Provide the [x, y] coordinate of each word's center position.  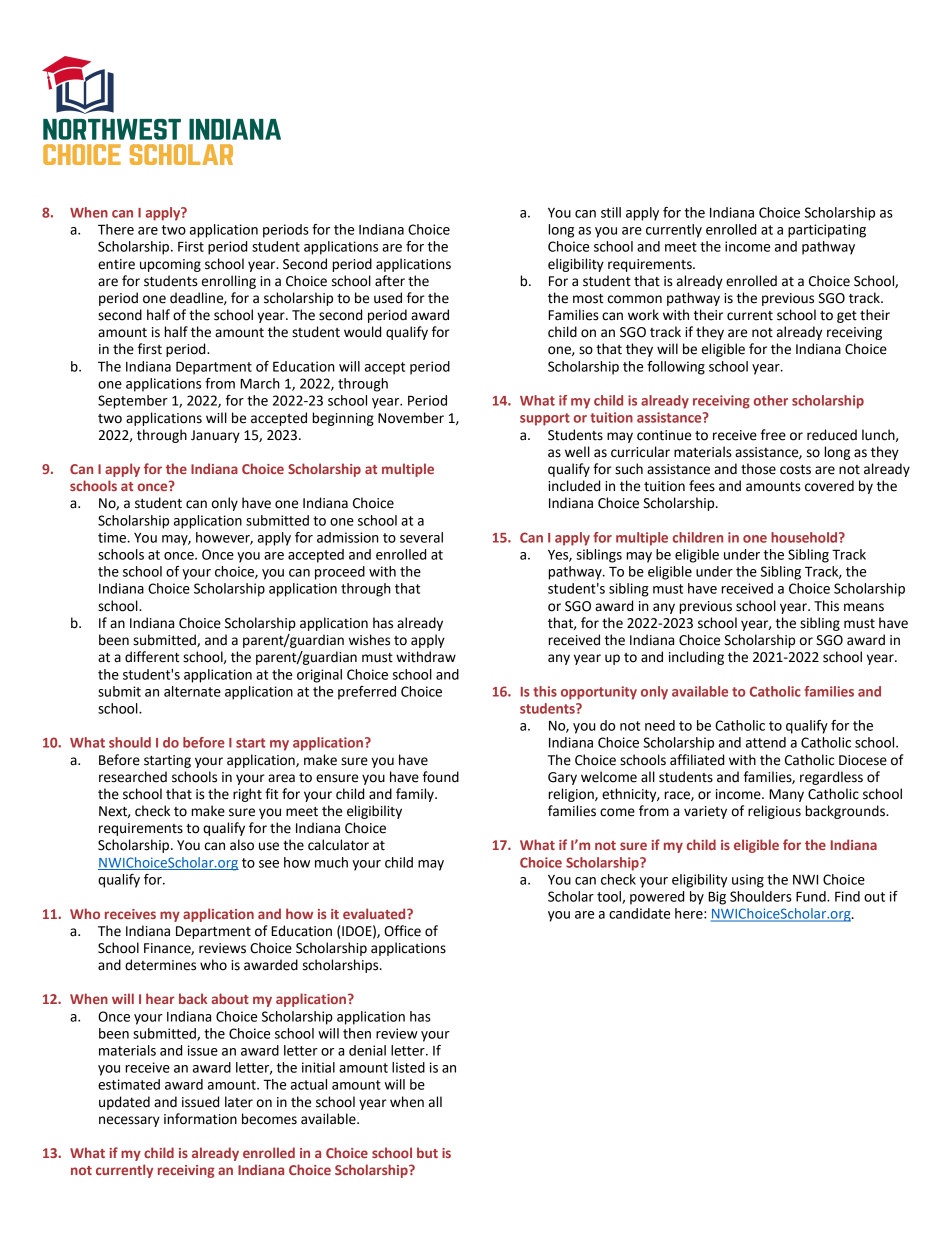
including [696, 658]
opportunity [599, 693]
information [200, 1119]
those [758, 469]
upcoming [170, 265]
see [269, 864]
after [390, 281]
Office [402, 931]
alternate [192, 691]
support [545, 419]
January [215, 436]
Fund [812, 896]
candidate [639, 913]
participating [827, 231]
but [427, 1152]
